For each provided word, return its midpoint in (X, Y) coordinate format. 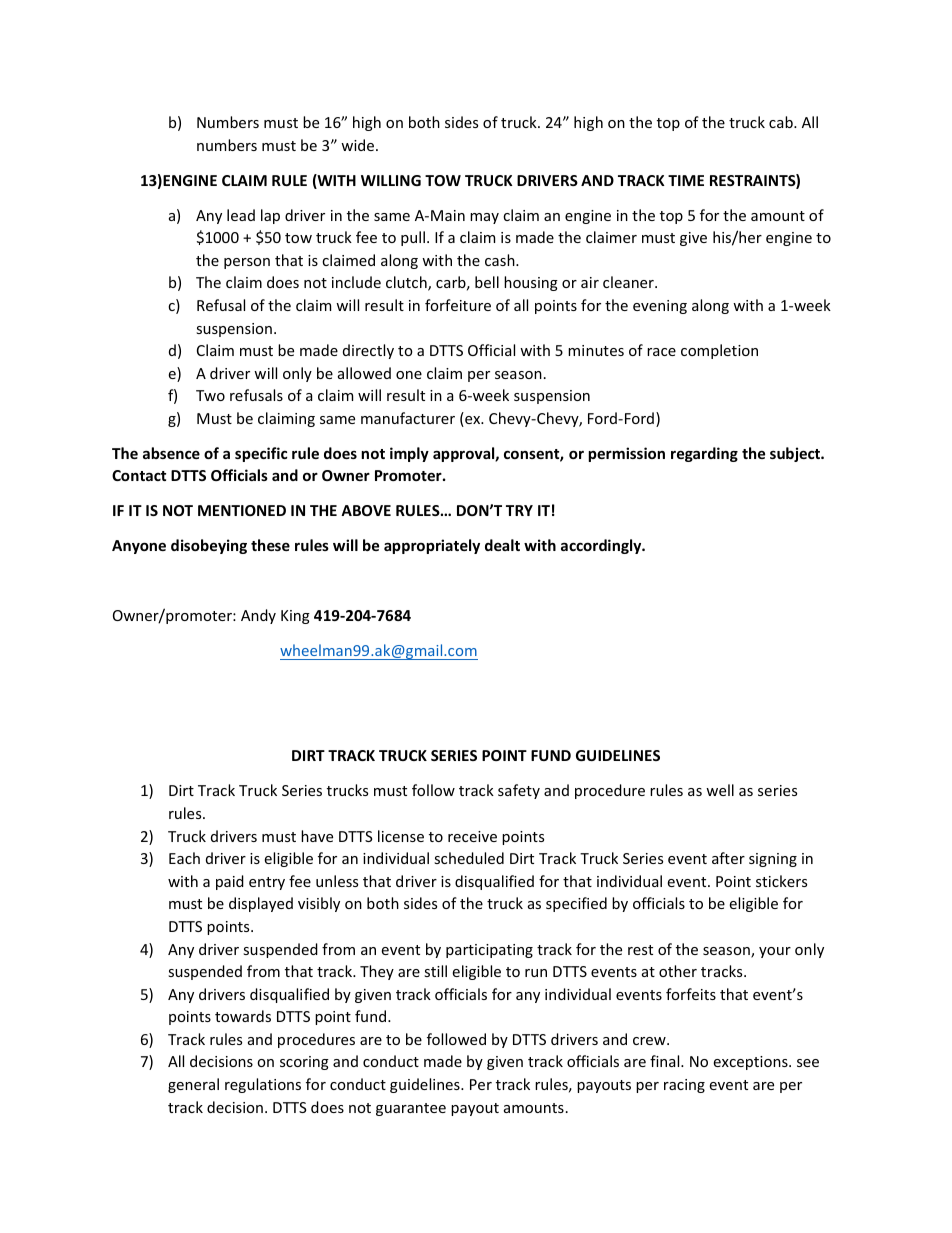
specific (261, 454)
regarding (704, 454)
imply (409, 454)
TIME (686, 180)
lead (241, 215)
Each (184, 858)
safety (519, 791)
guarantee (411, 1109)
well (720, 790)
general (193, 1085)
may (484, 218)
